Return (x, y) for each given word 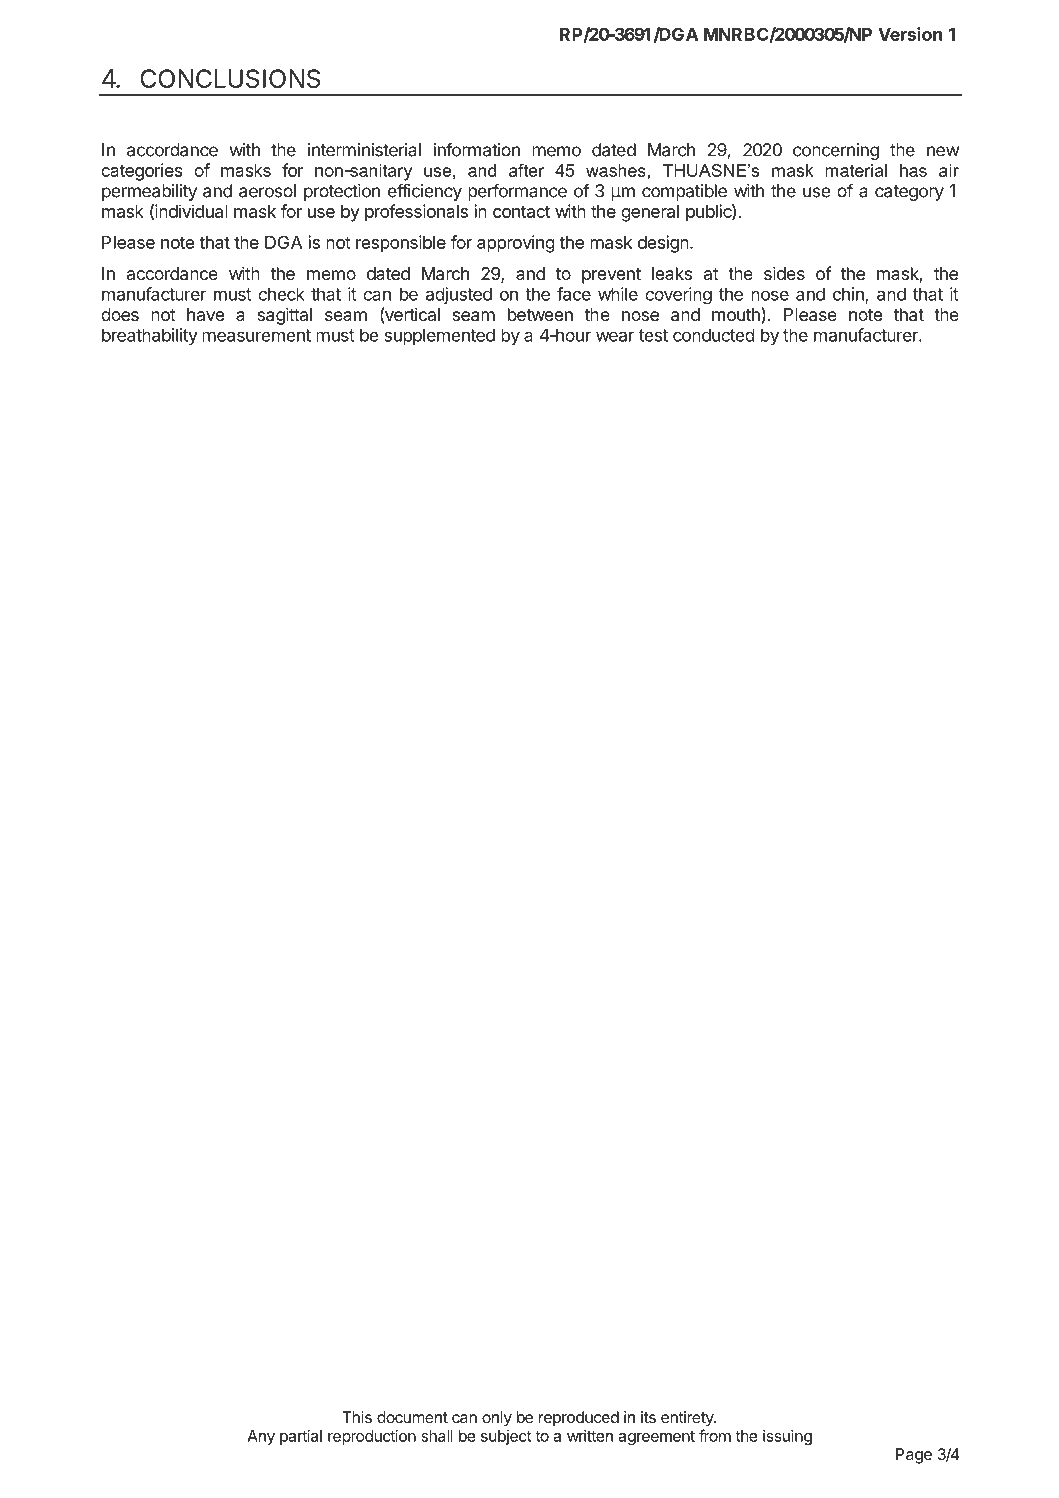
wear (615, 336)
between (540, 314)
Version (910, 34)
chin (849, 295)
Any (261, 1437)
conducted (714, 335)
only (497, 1419)
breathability (150, 336)
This (357, 1417)
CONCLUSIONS (230, 78)
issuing (787, 1437)
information (476, 149)
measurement (256, 335)
